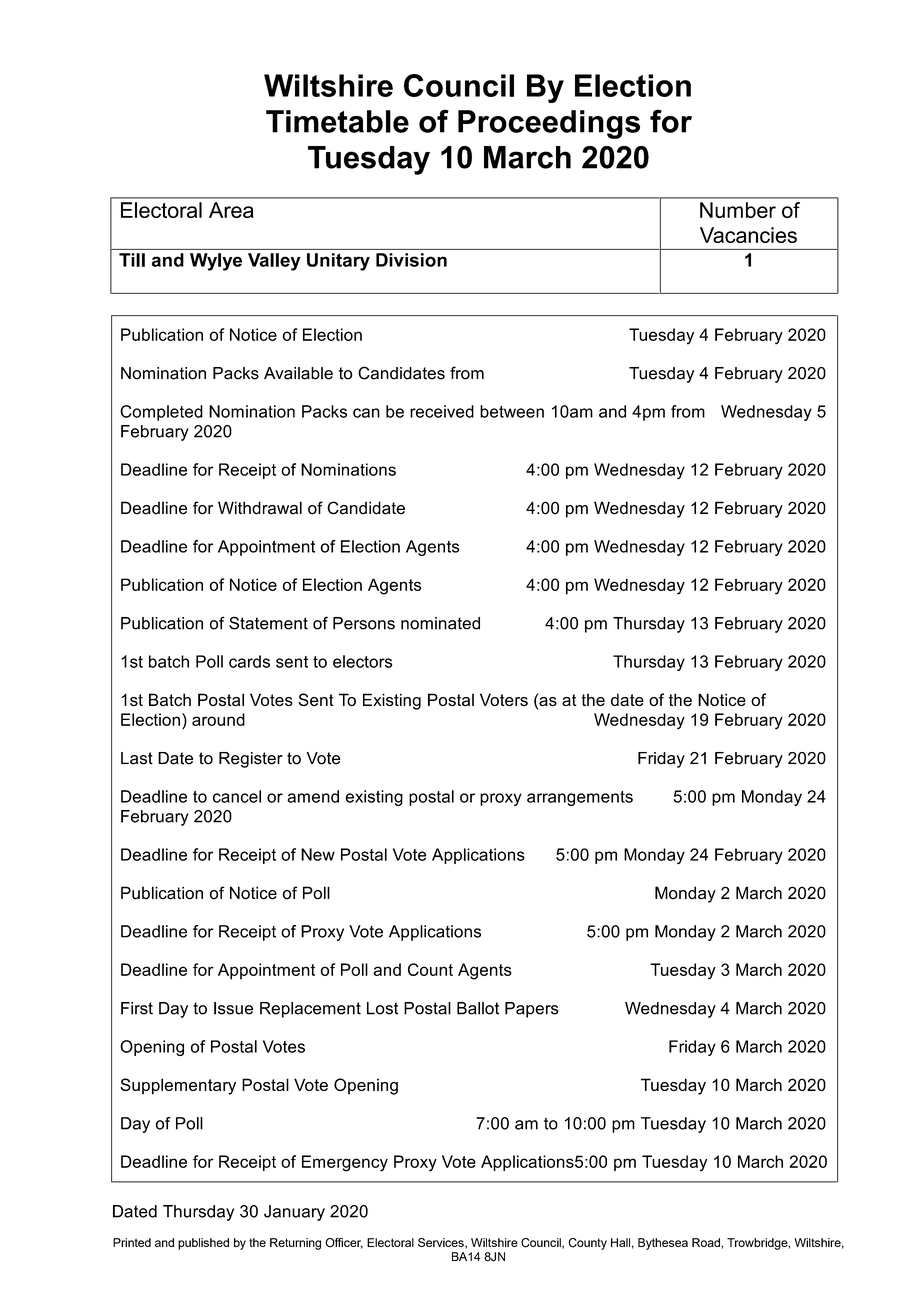 The width and height of the document is (924, 1307). I want to click on Area, so click(231, 210).
